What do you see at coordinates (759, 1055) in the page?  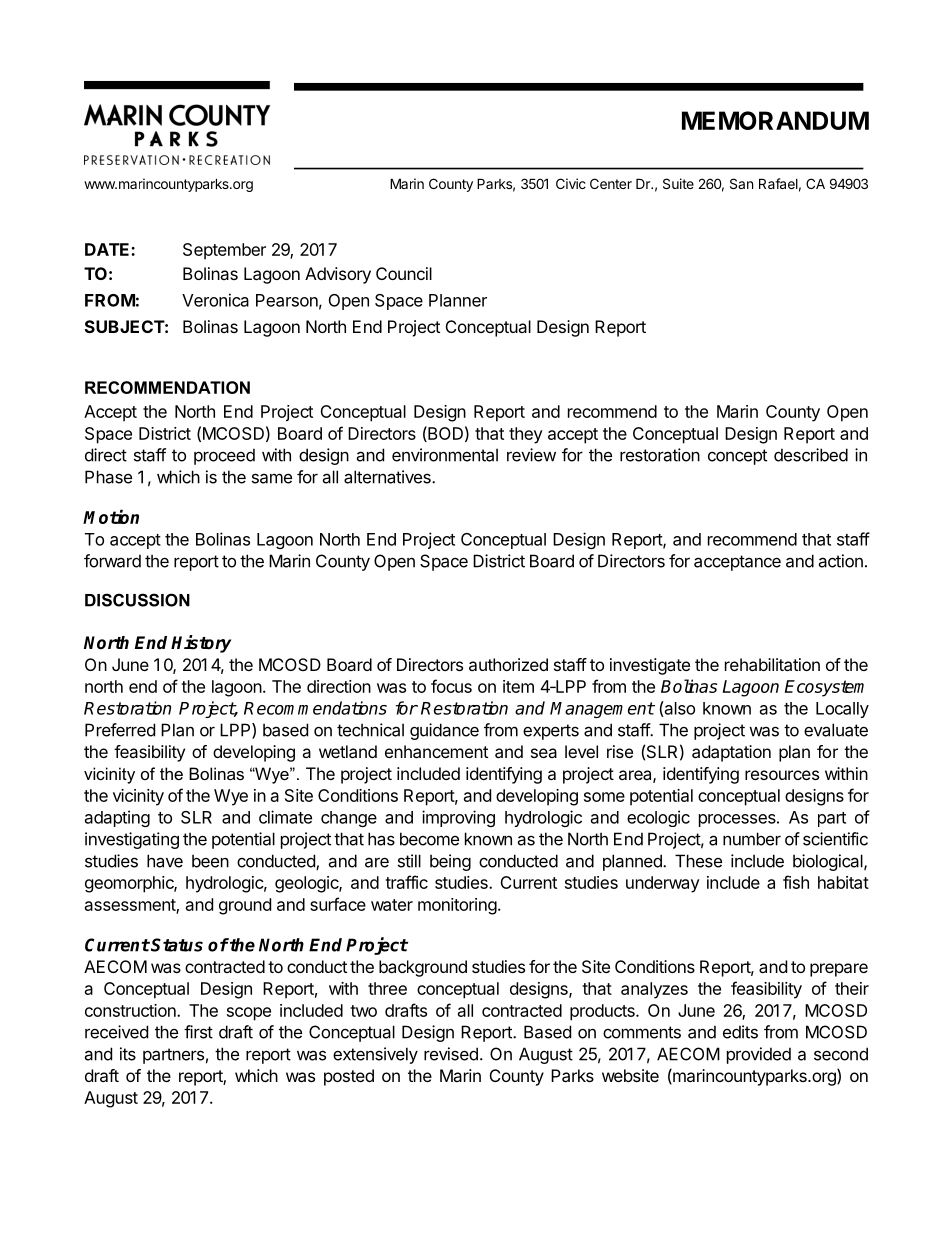 I see `provided` at bounding box center [759, 1055].
